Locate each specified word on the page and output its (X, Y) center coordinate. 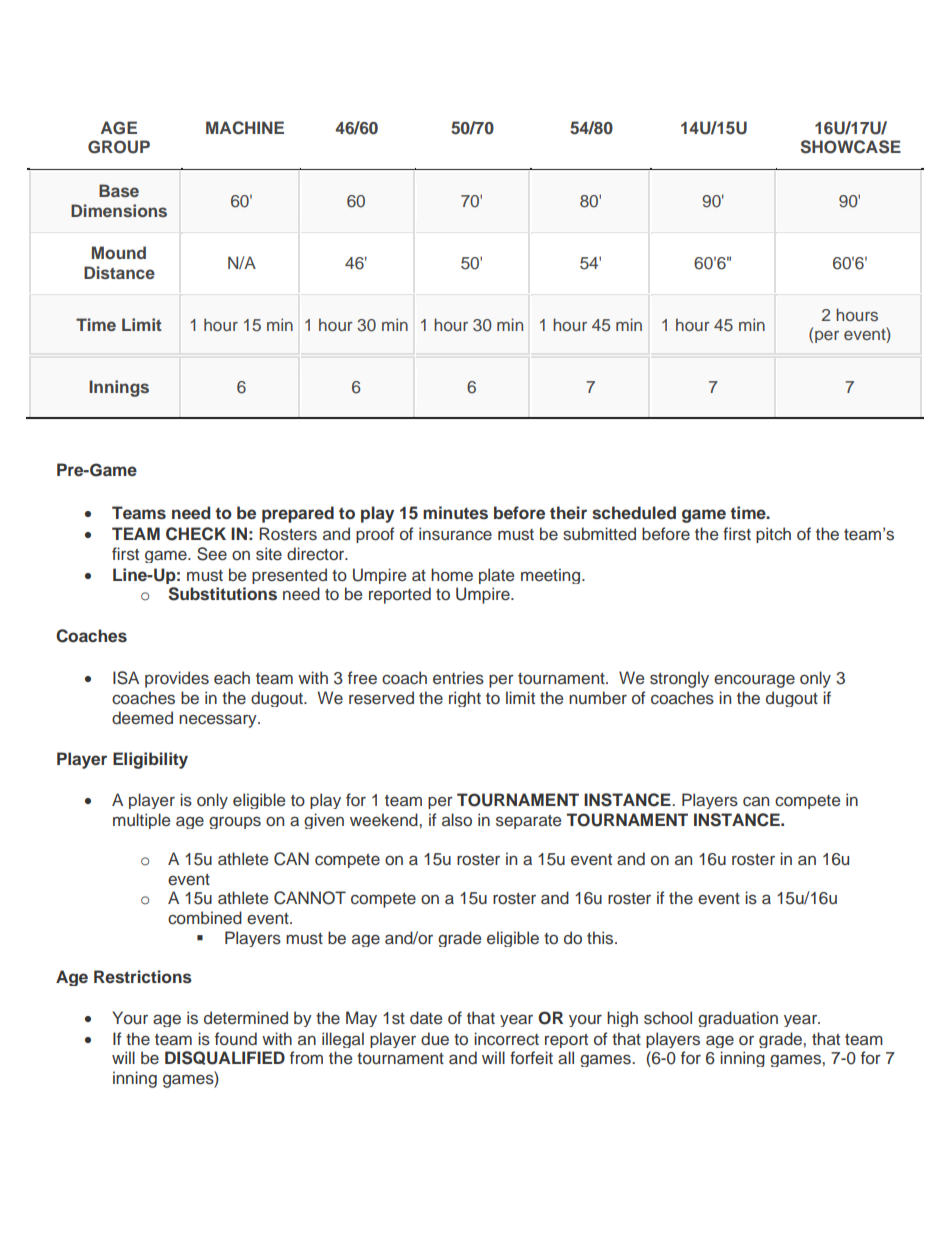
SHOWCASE (850, 147)
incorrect (506, 1039)
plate (496, 576)
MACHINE (245, 128)
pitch (773, 535)
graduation (738, 1019)
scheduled (634, 513)
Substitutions (222, 594)
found (236, 1039)
